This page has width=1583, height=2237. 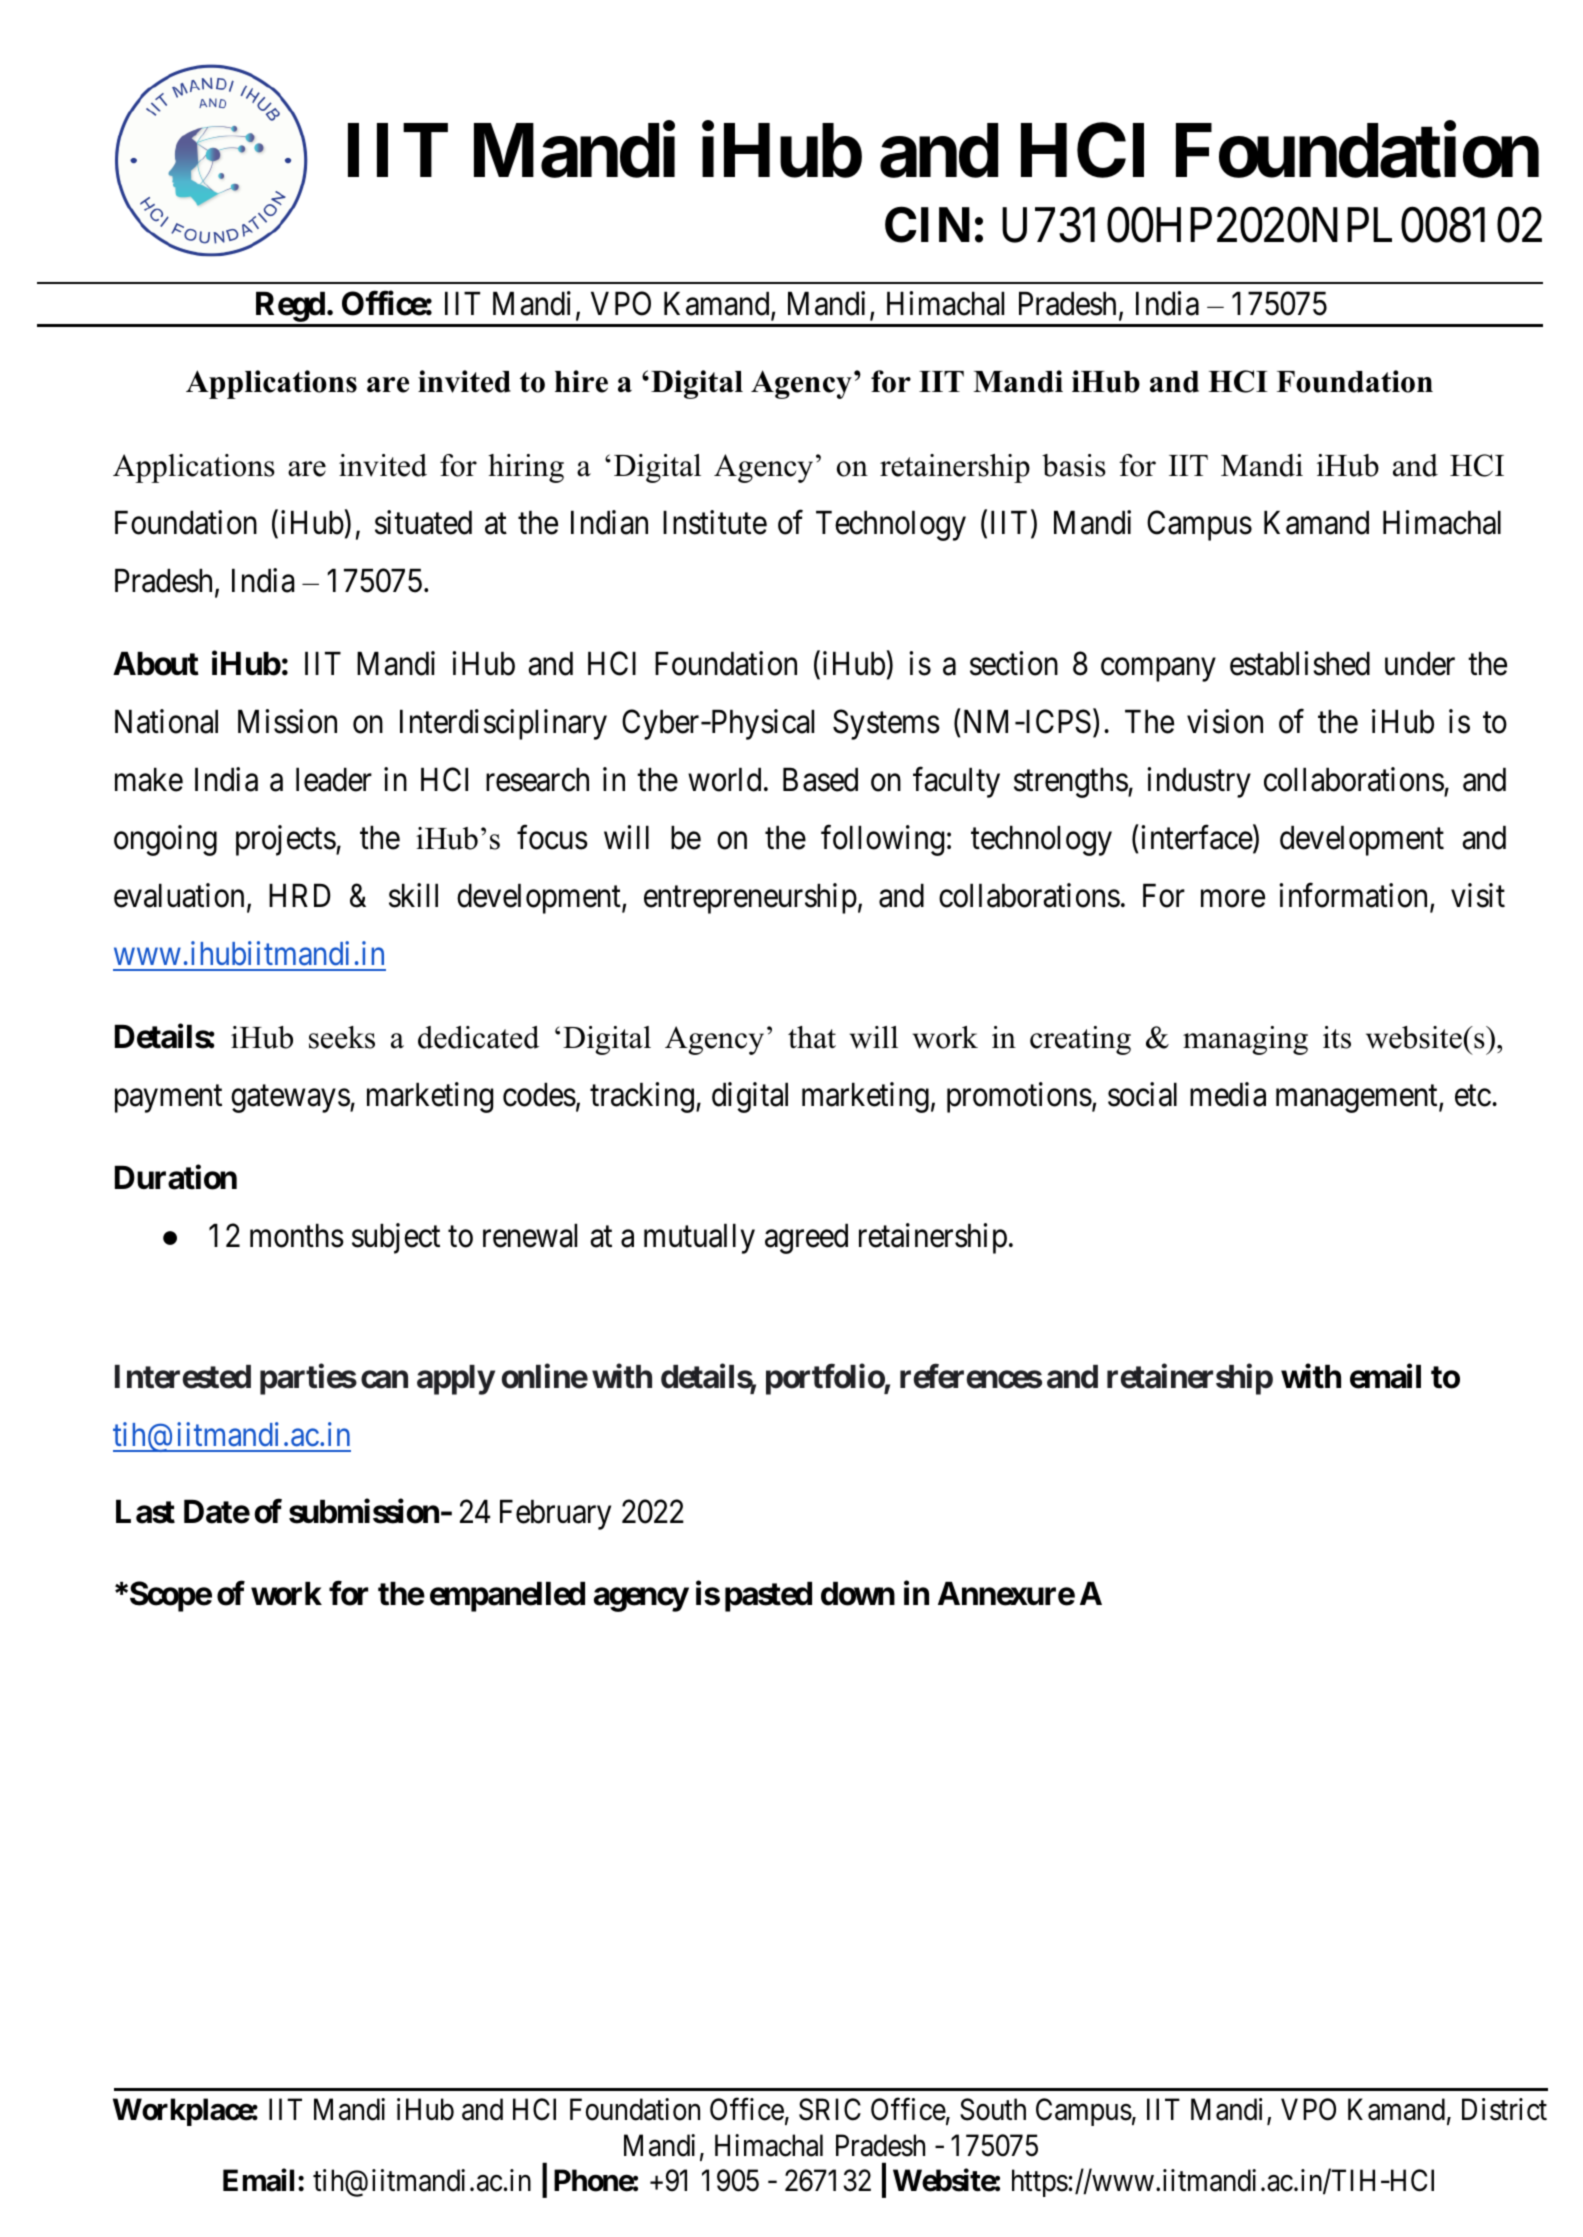 I want to click on agreed, so click(x=806, y=1239).
